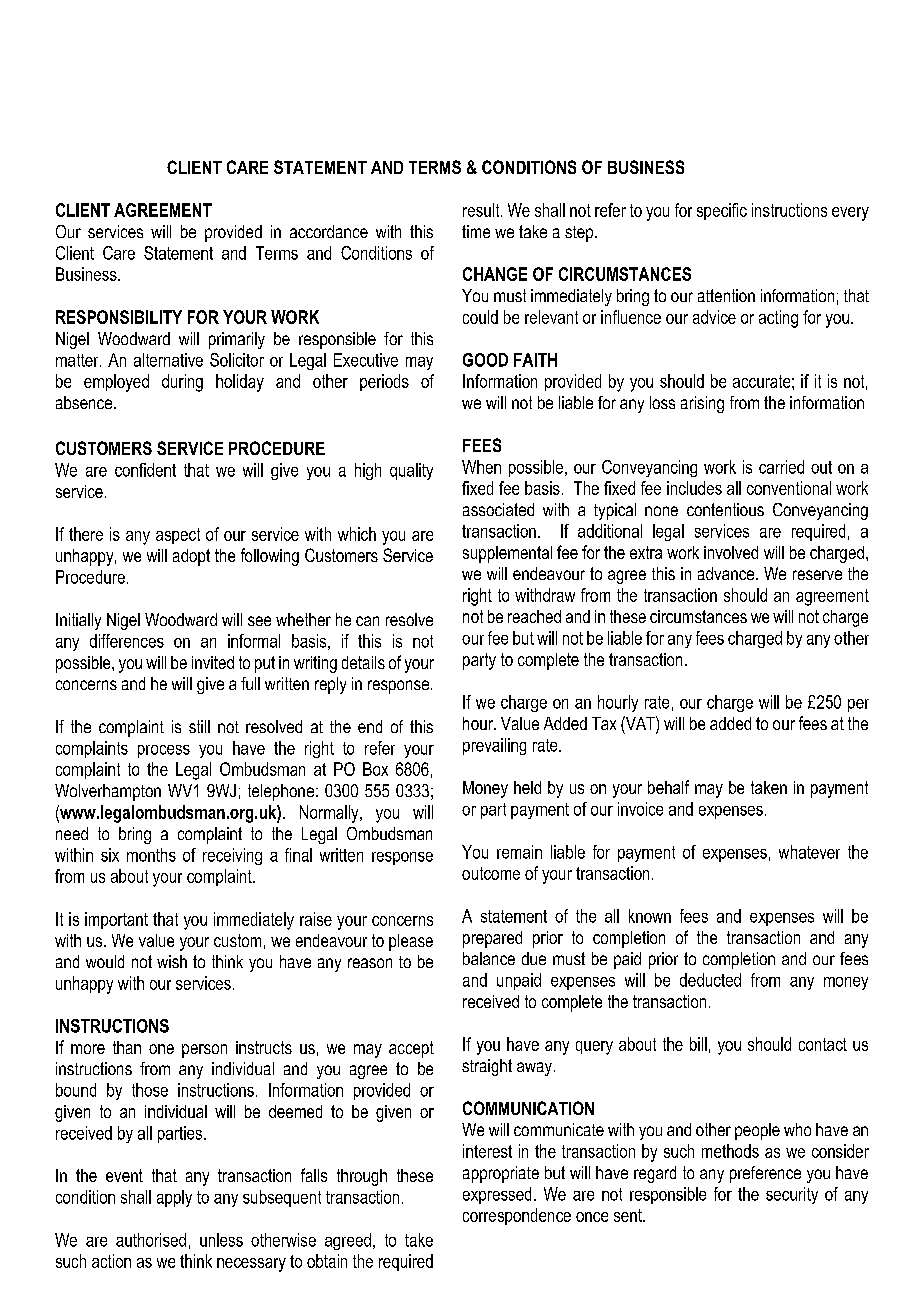 This document has height=1307, width=924. What do you see at coordinates (809, 852) in the document?
I see `whatever` at bounding box center [809, 852].
